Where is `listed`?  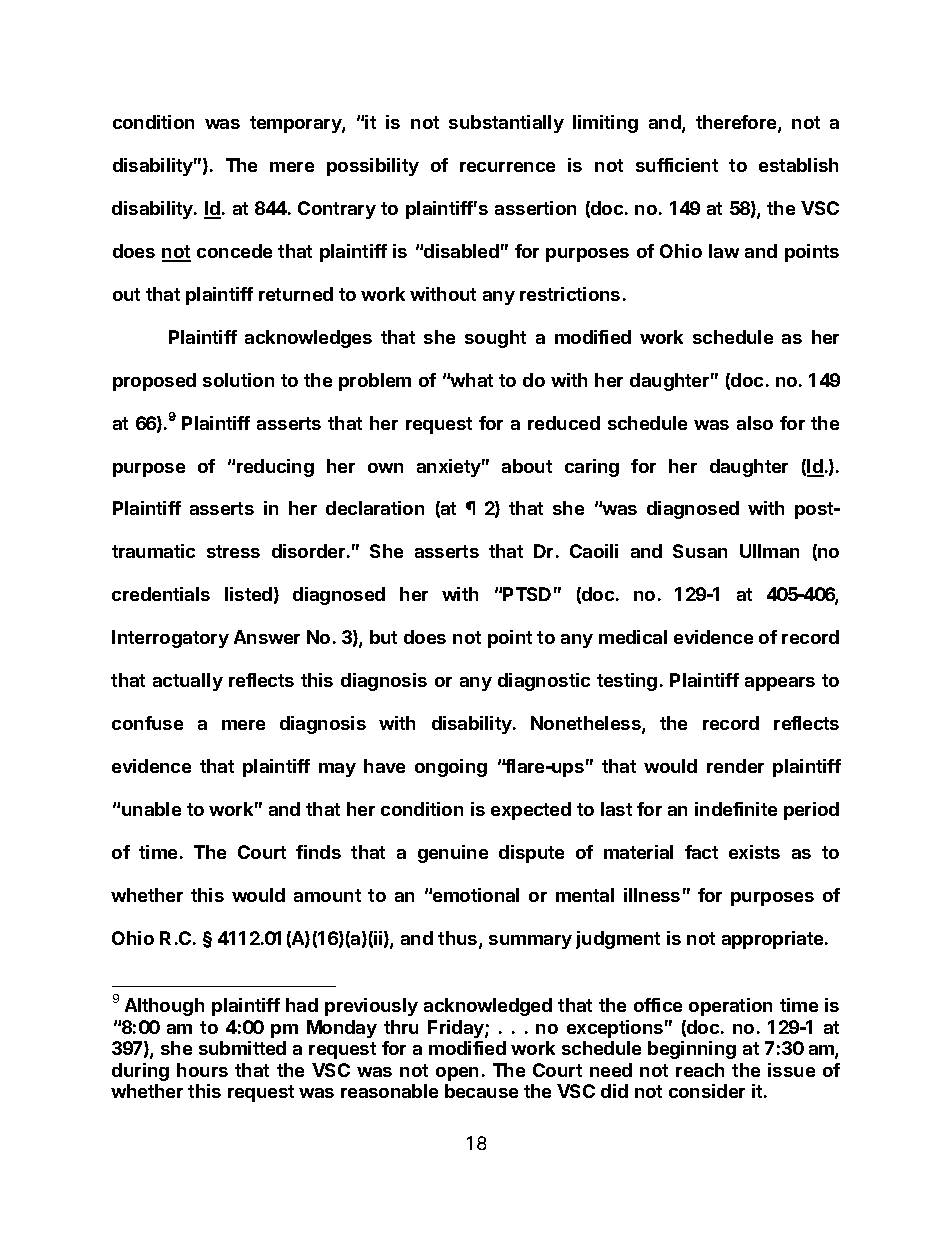
listed is located at coordinates (248, 594).
